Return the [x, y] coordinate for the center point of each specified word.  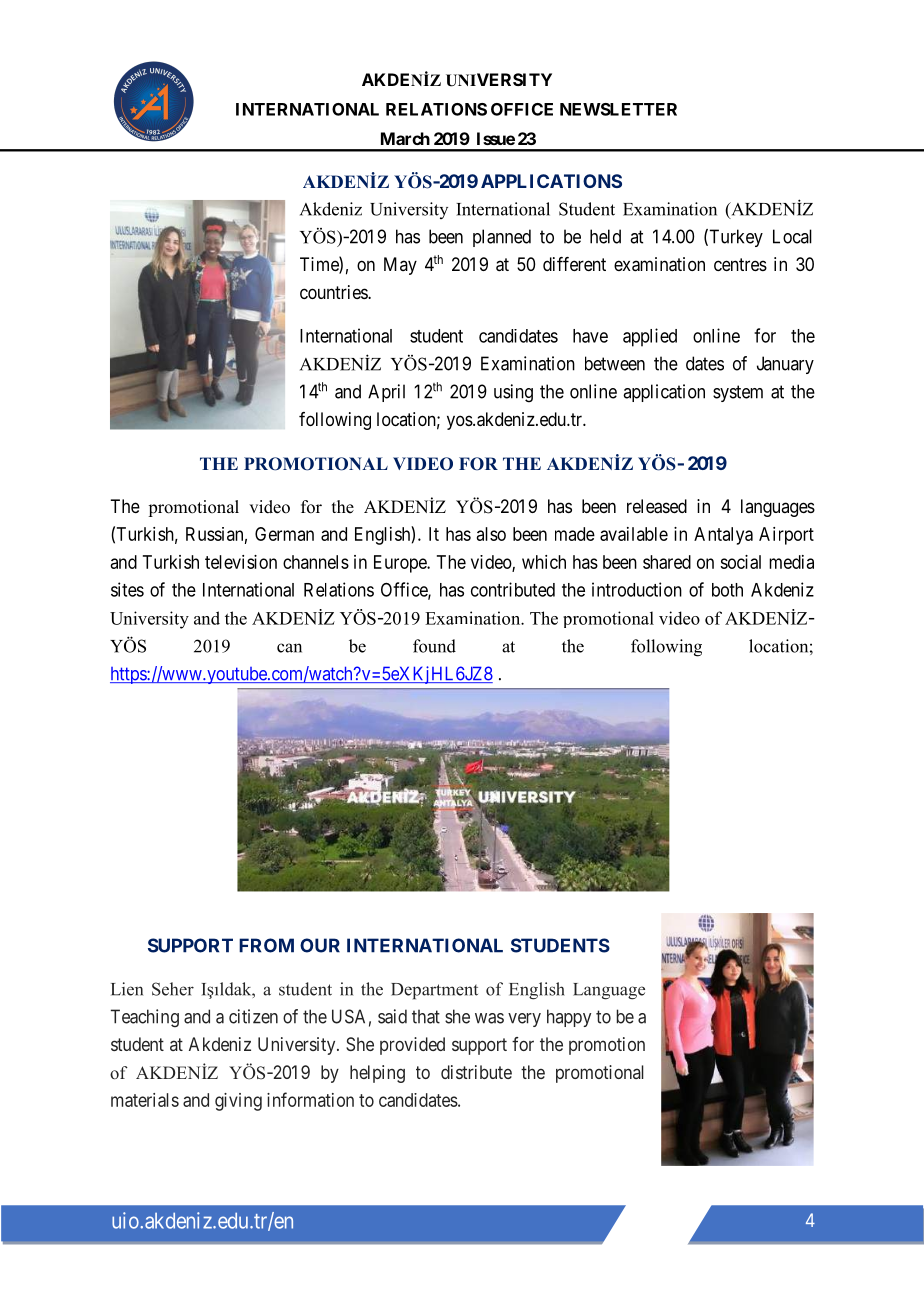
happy [569, 1018]
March [405, 138]
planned [502, 238]
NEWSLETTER [618, 109]
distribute [476, 1072]
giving [238, 1102]
